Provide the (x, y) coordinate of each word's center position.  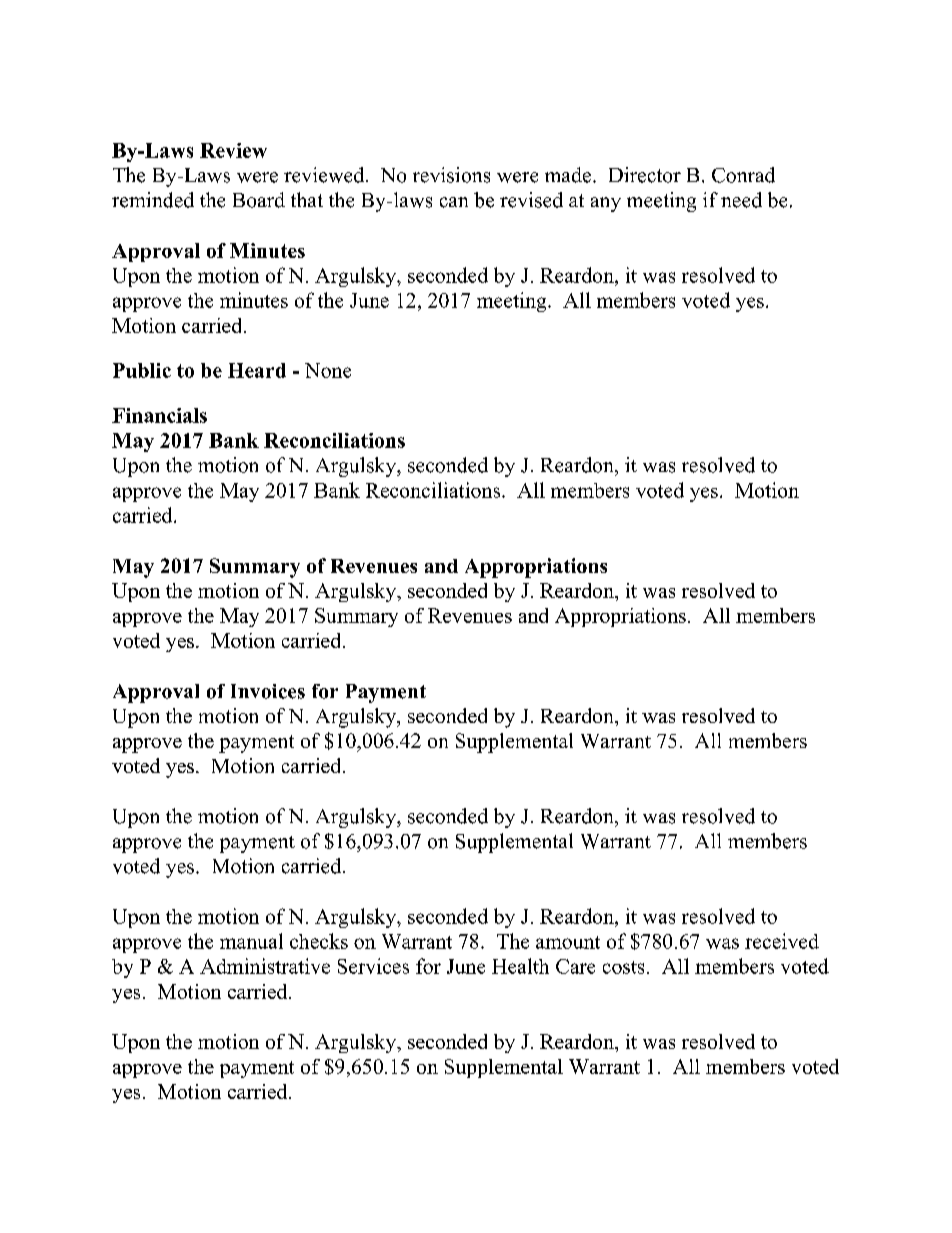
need (741, 200)
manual (251, 941)
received (782, 941)
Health (520, 966)
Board (259, 200)
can (454, 202)
